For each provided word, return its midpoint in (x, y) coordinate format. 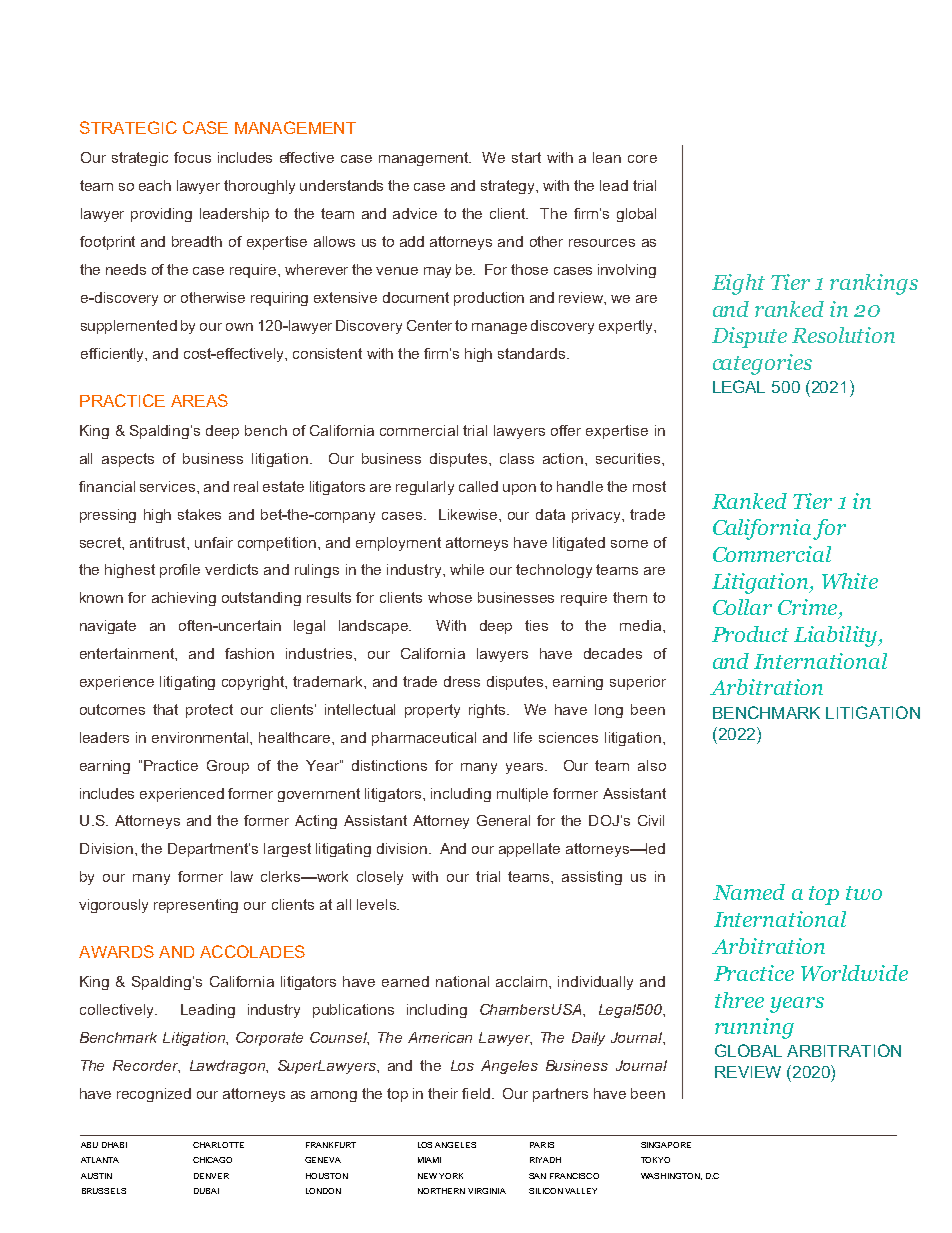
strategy (509, 187)
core (642, 159)
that (165, 709)
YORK (451, 1176)
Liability (836, 636)
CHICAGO (212, 1160)
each (155, 185)
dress (462, 681)
